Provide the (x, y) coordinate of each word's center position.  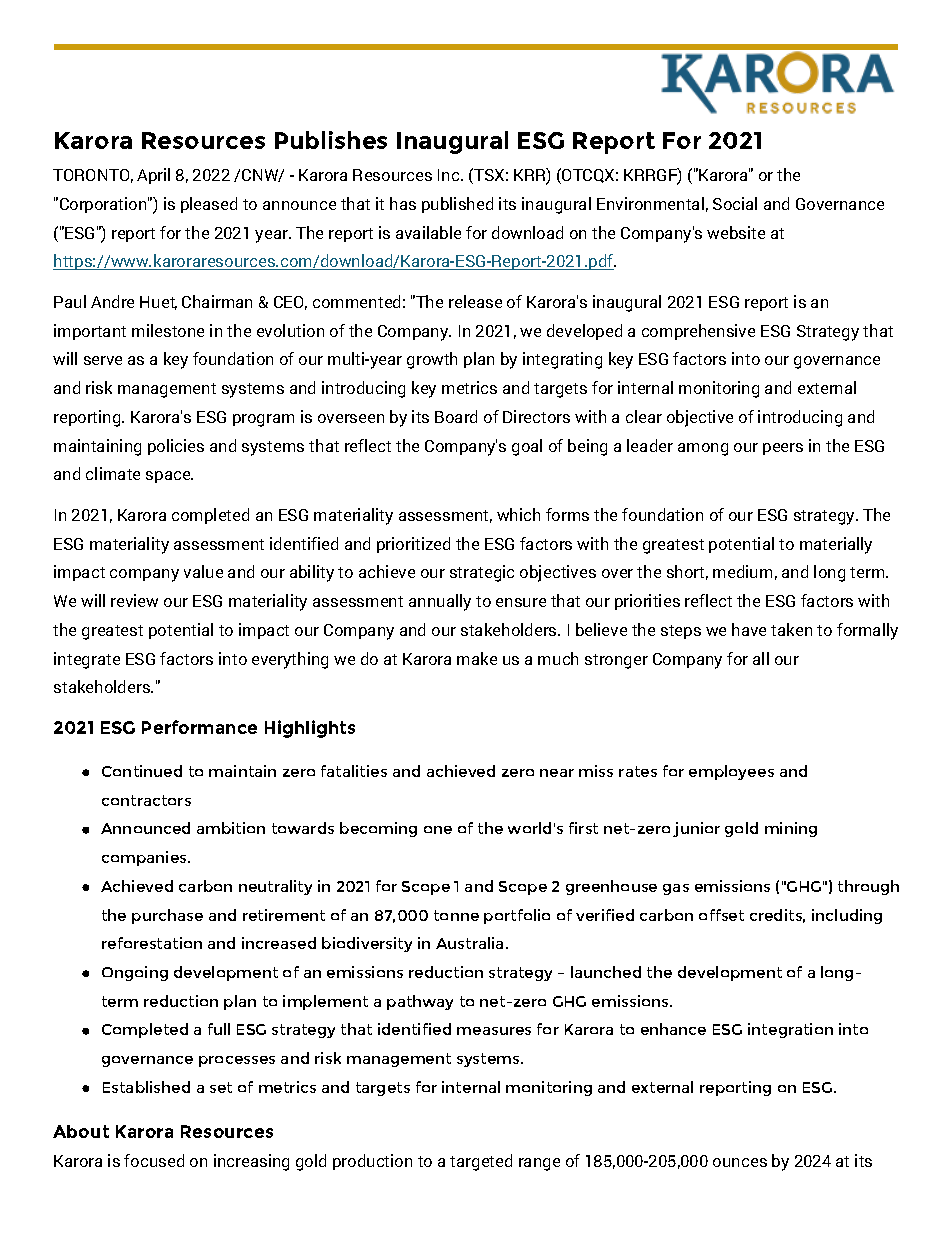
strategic (482, 573)
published (457, 205)
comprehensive (698, 332)
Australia (469, 943)
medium (742, 571)
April (153, 176)
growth (432, 360)
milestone (168, 330)
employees (731, 772)
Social (735, 203)
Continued (142, 771)
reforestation (152, 943)
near (557, 773)
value (203, 571)
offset (721, 915)
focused (154, 1160)
